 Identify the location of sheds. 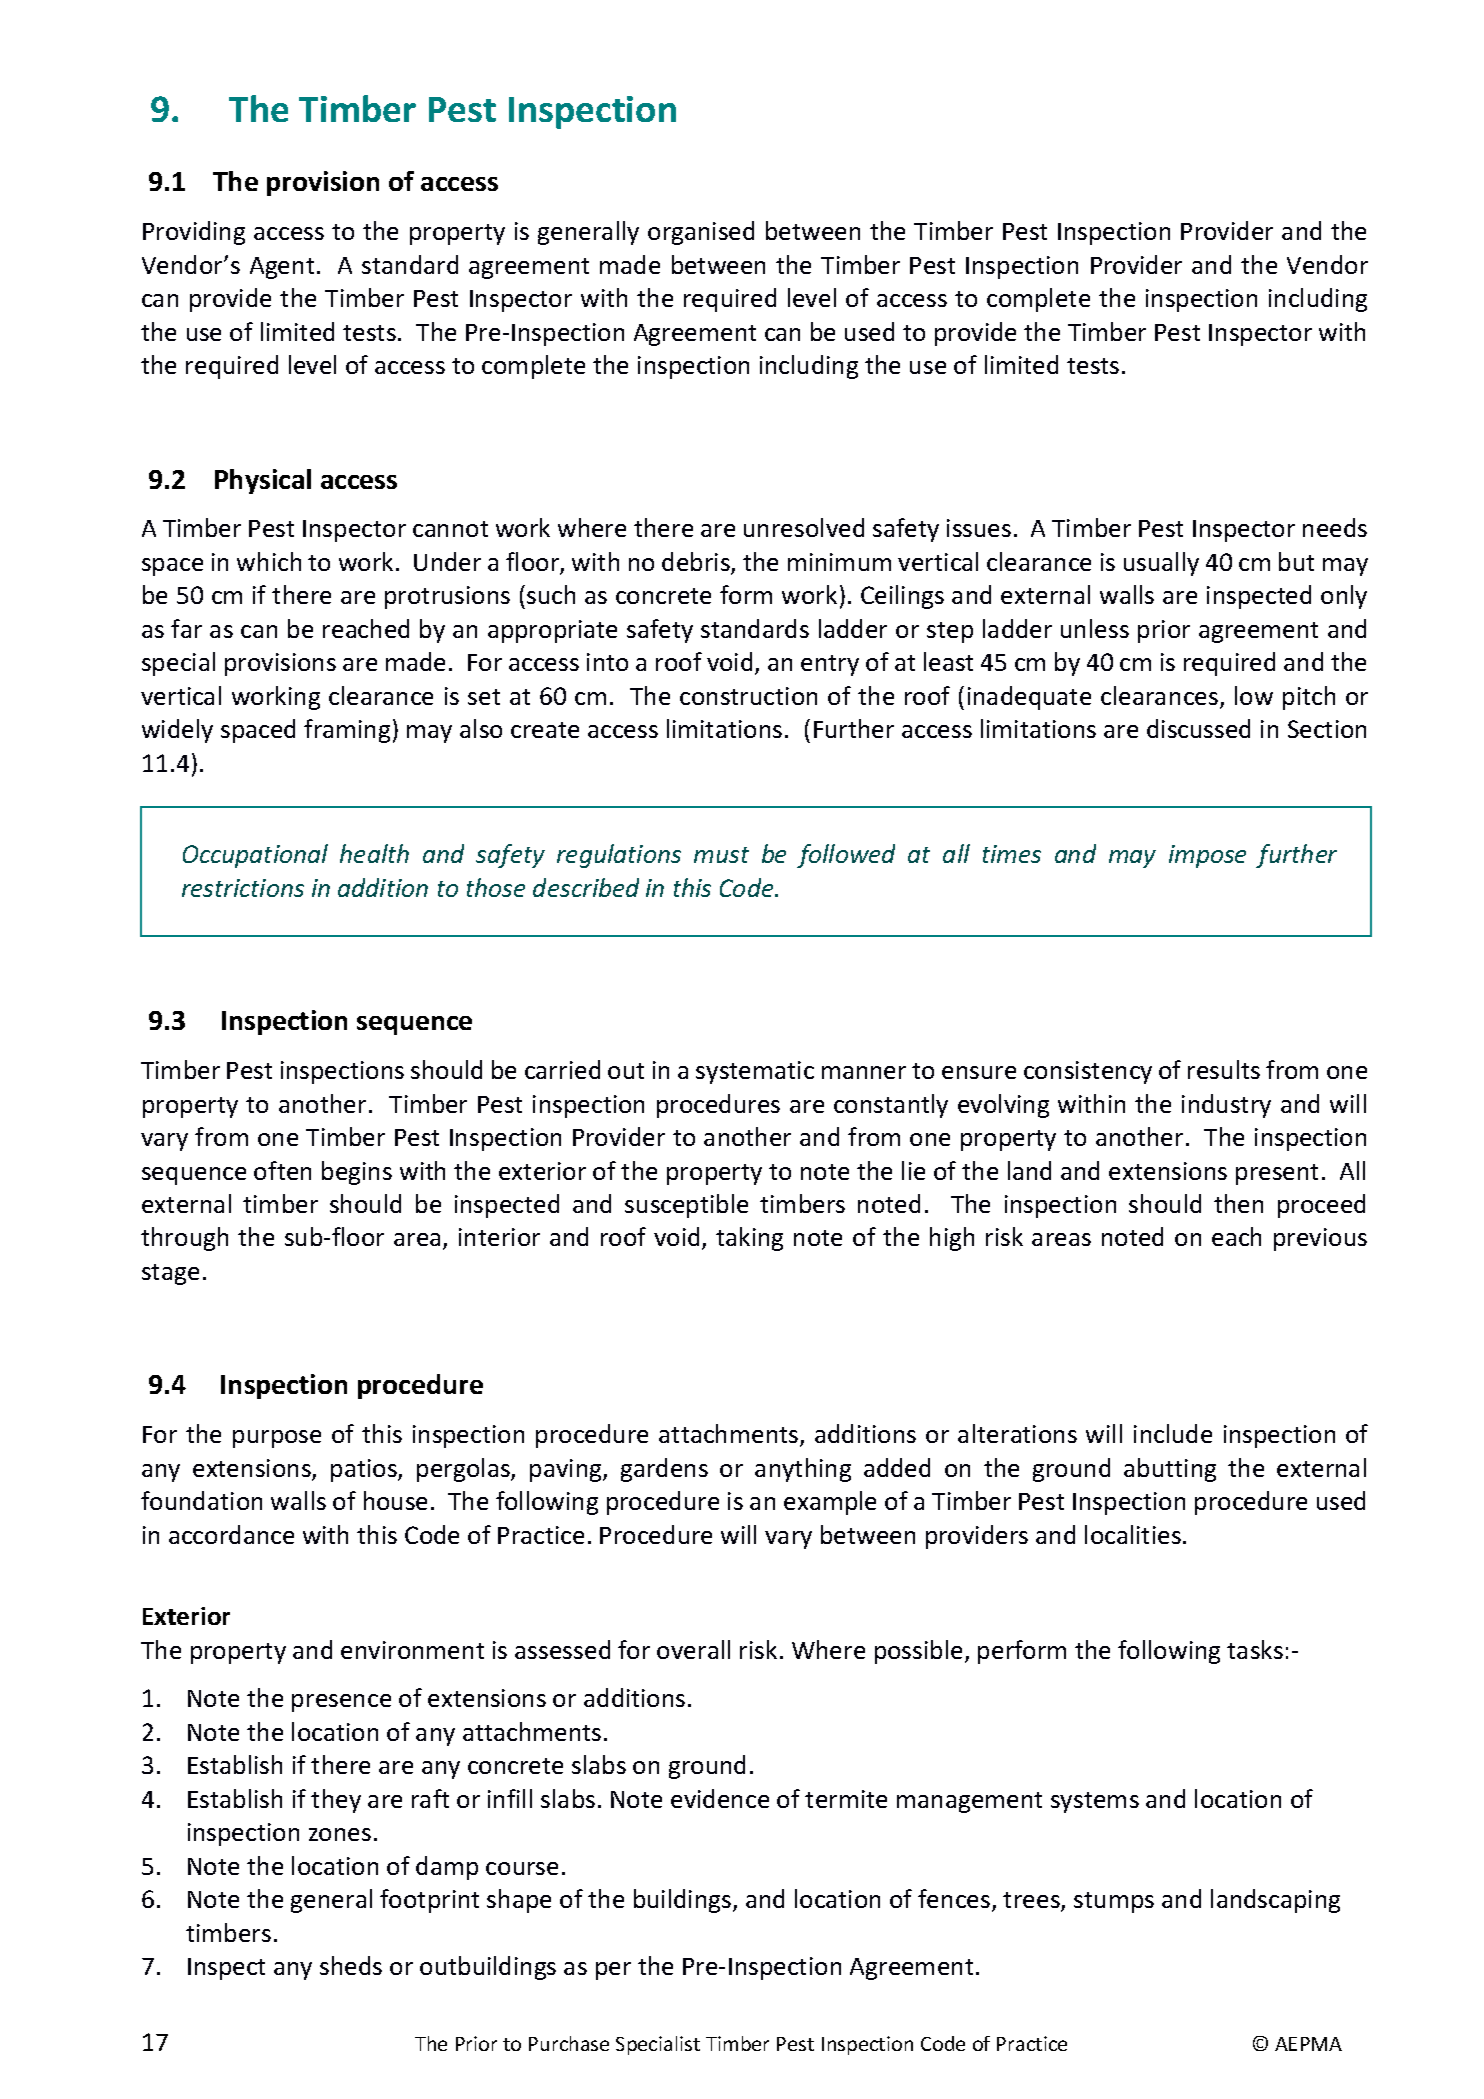
(351, 1965).
